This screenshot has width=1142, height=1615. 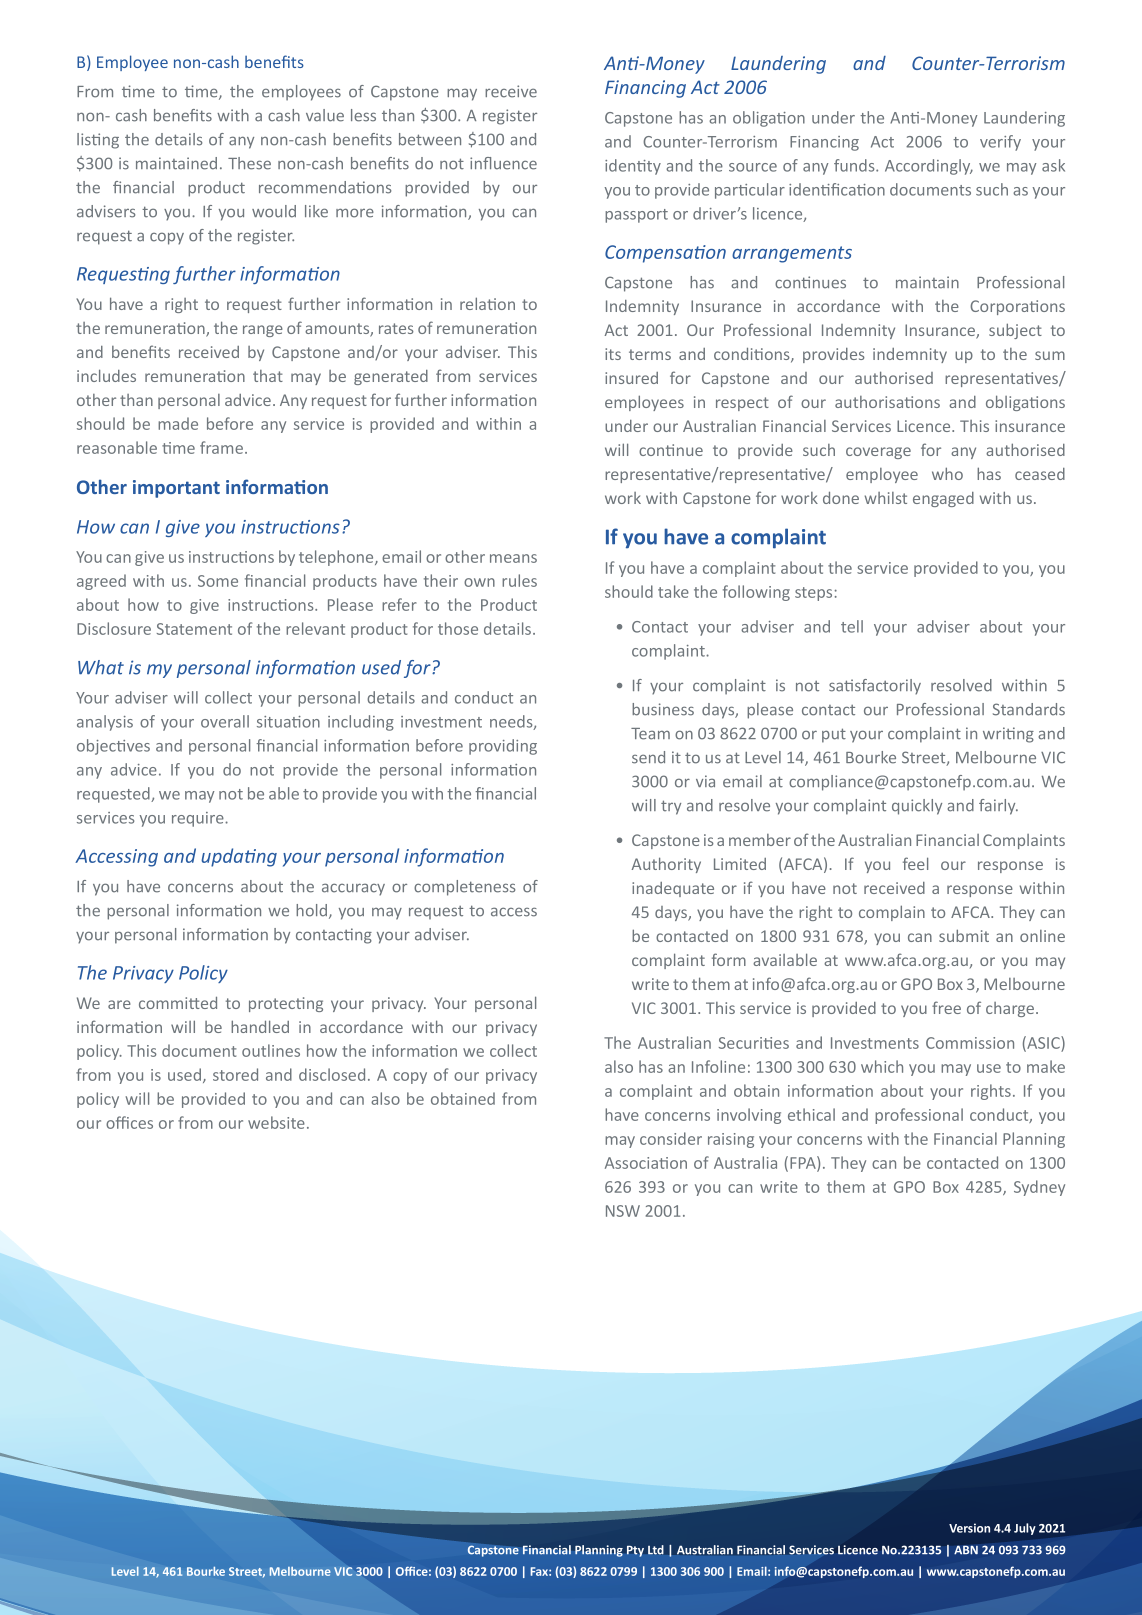 I want to click on means, so click(x=513, y=558).
